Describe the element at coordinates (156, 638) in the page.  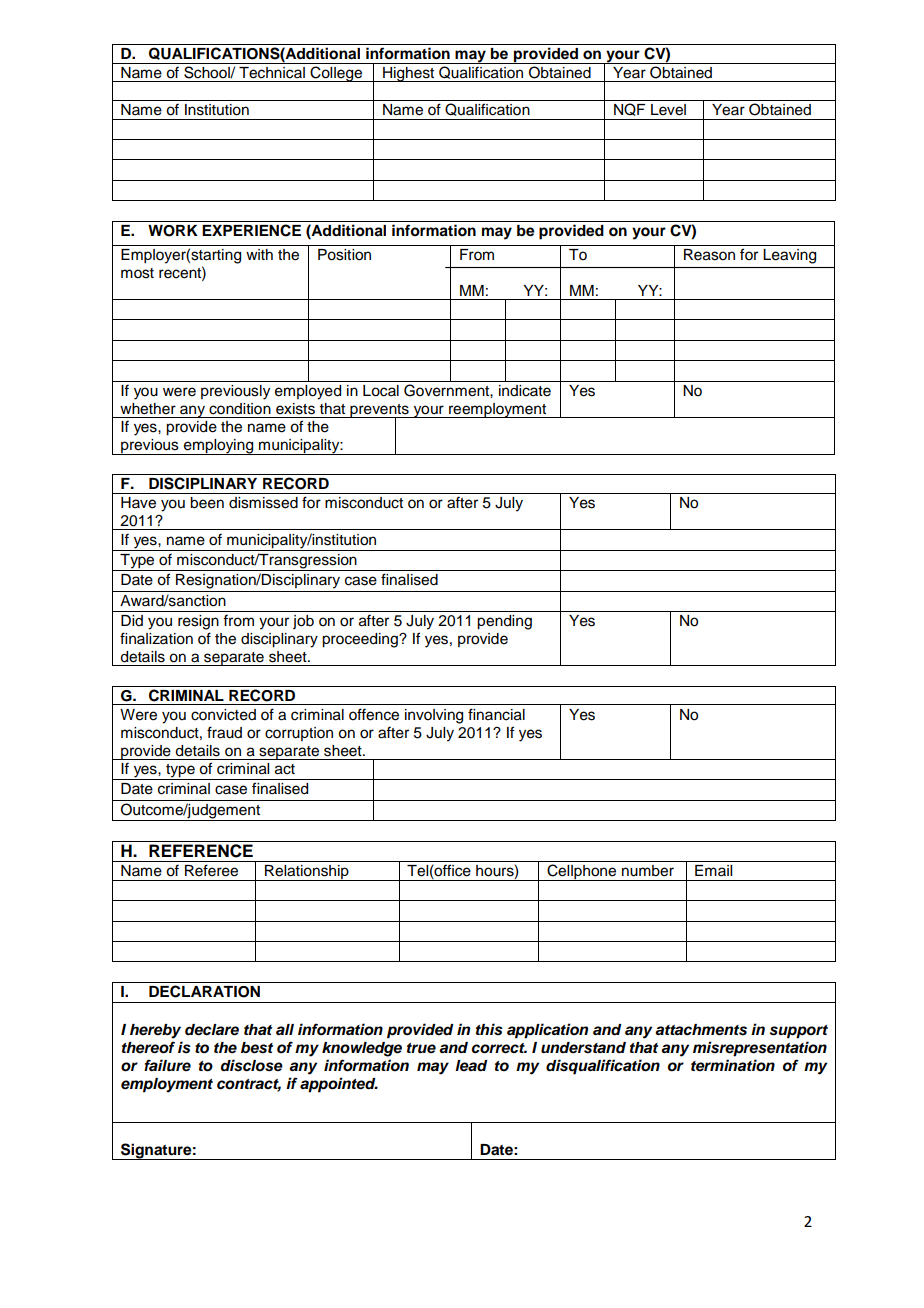
I see `finalization` at that location.
